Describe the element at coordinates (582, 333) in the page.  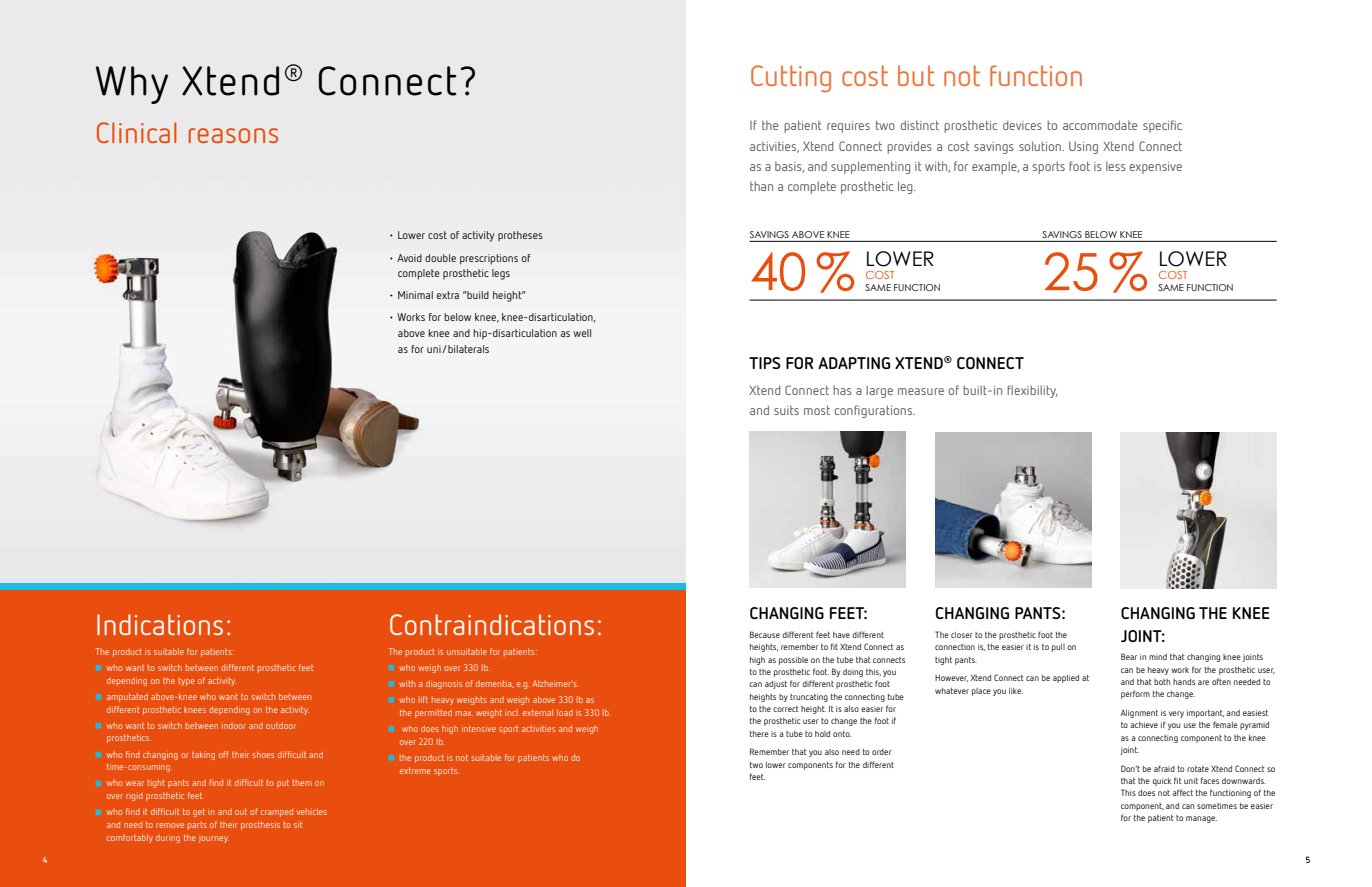
I see `well` at that location.
